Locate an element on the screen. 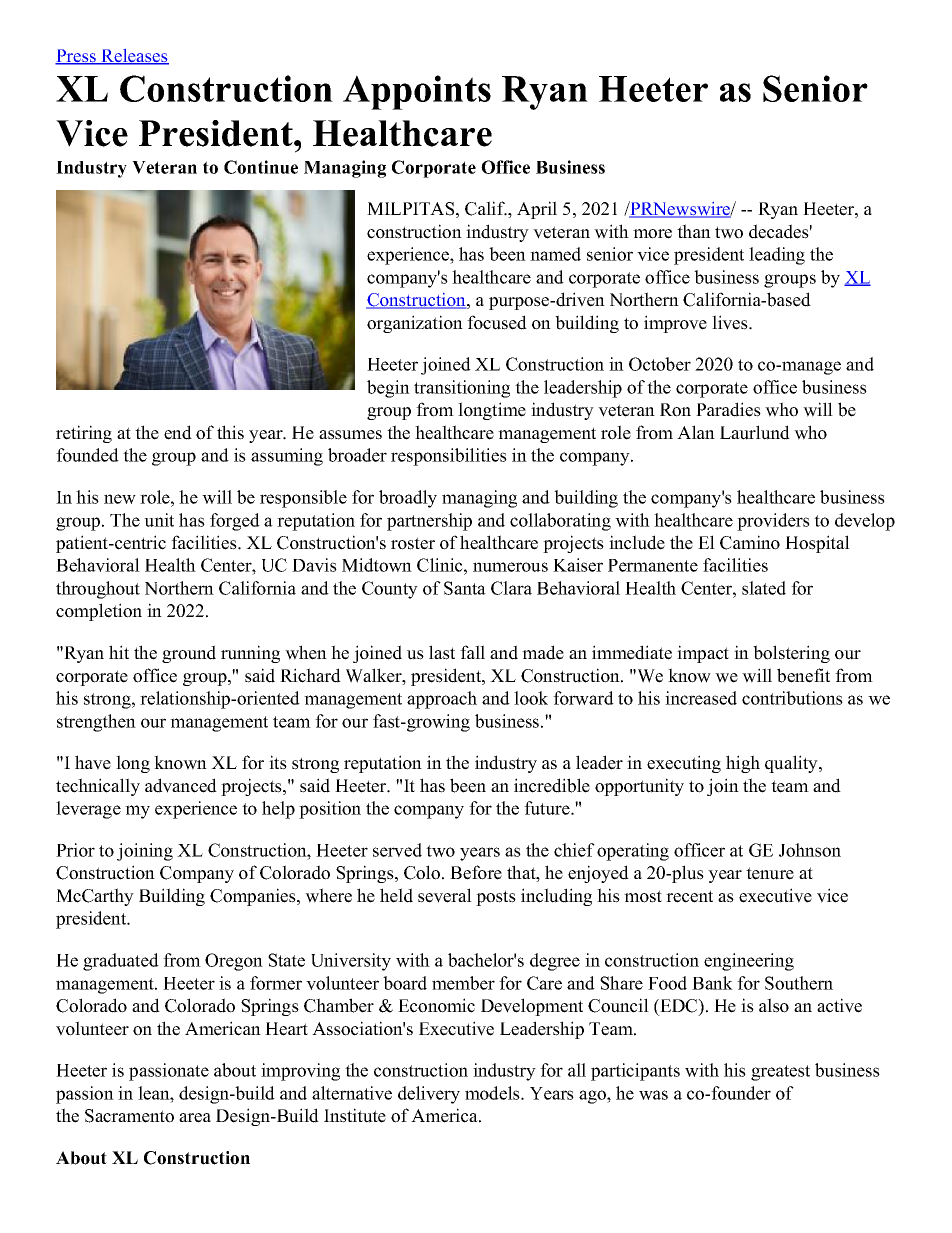  area is located at coordinates (195, 1118).
